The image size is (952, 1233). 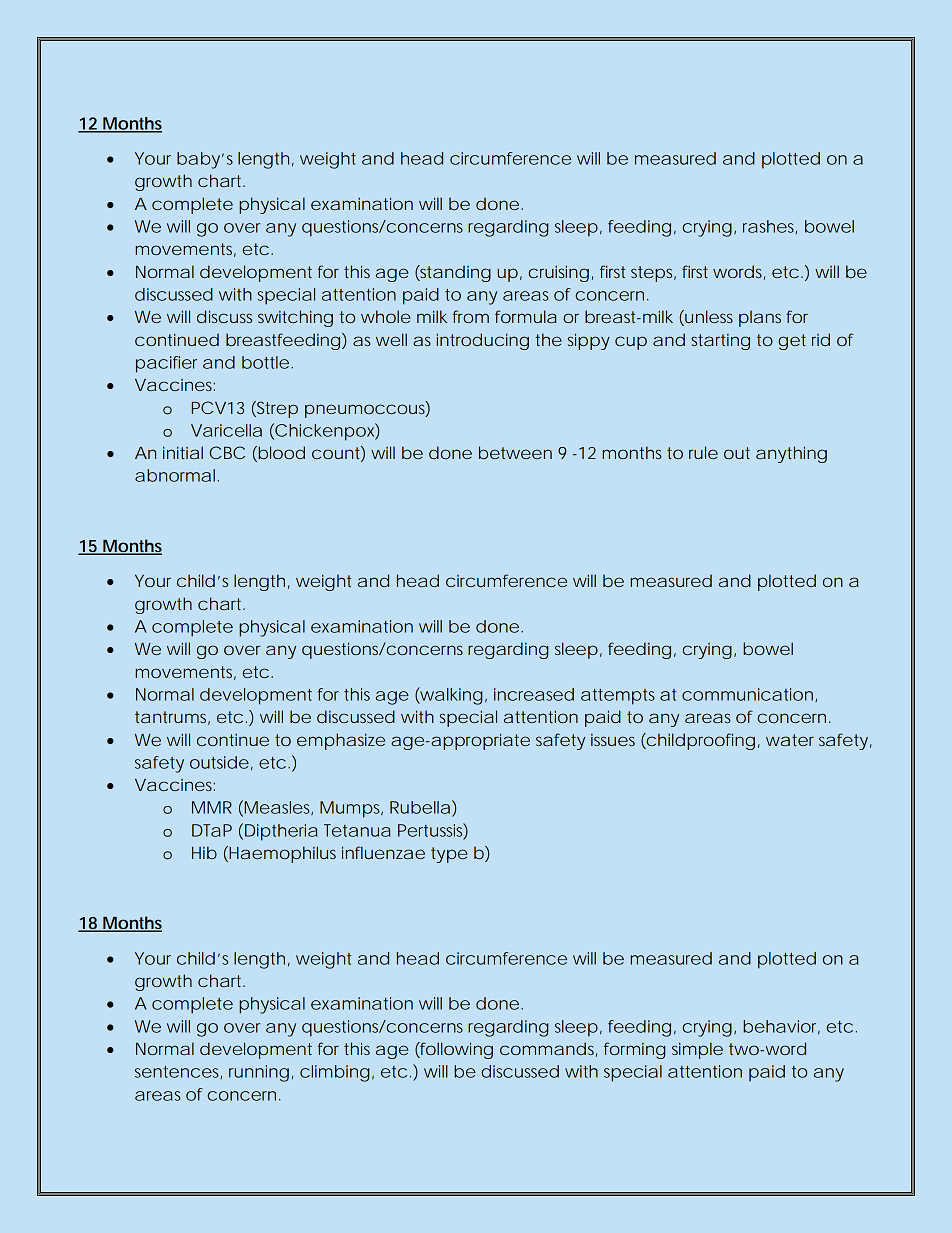 I want to click on switching, so click(x=295, y=318).
